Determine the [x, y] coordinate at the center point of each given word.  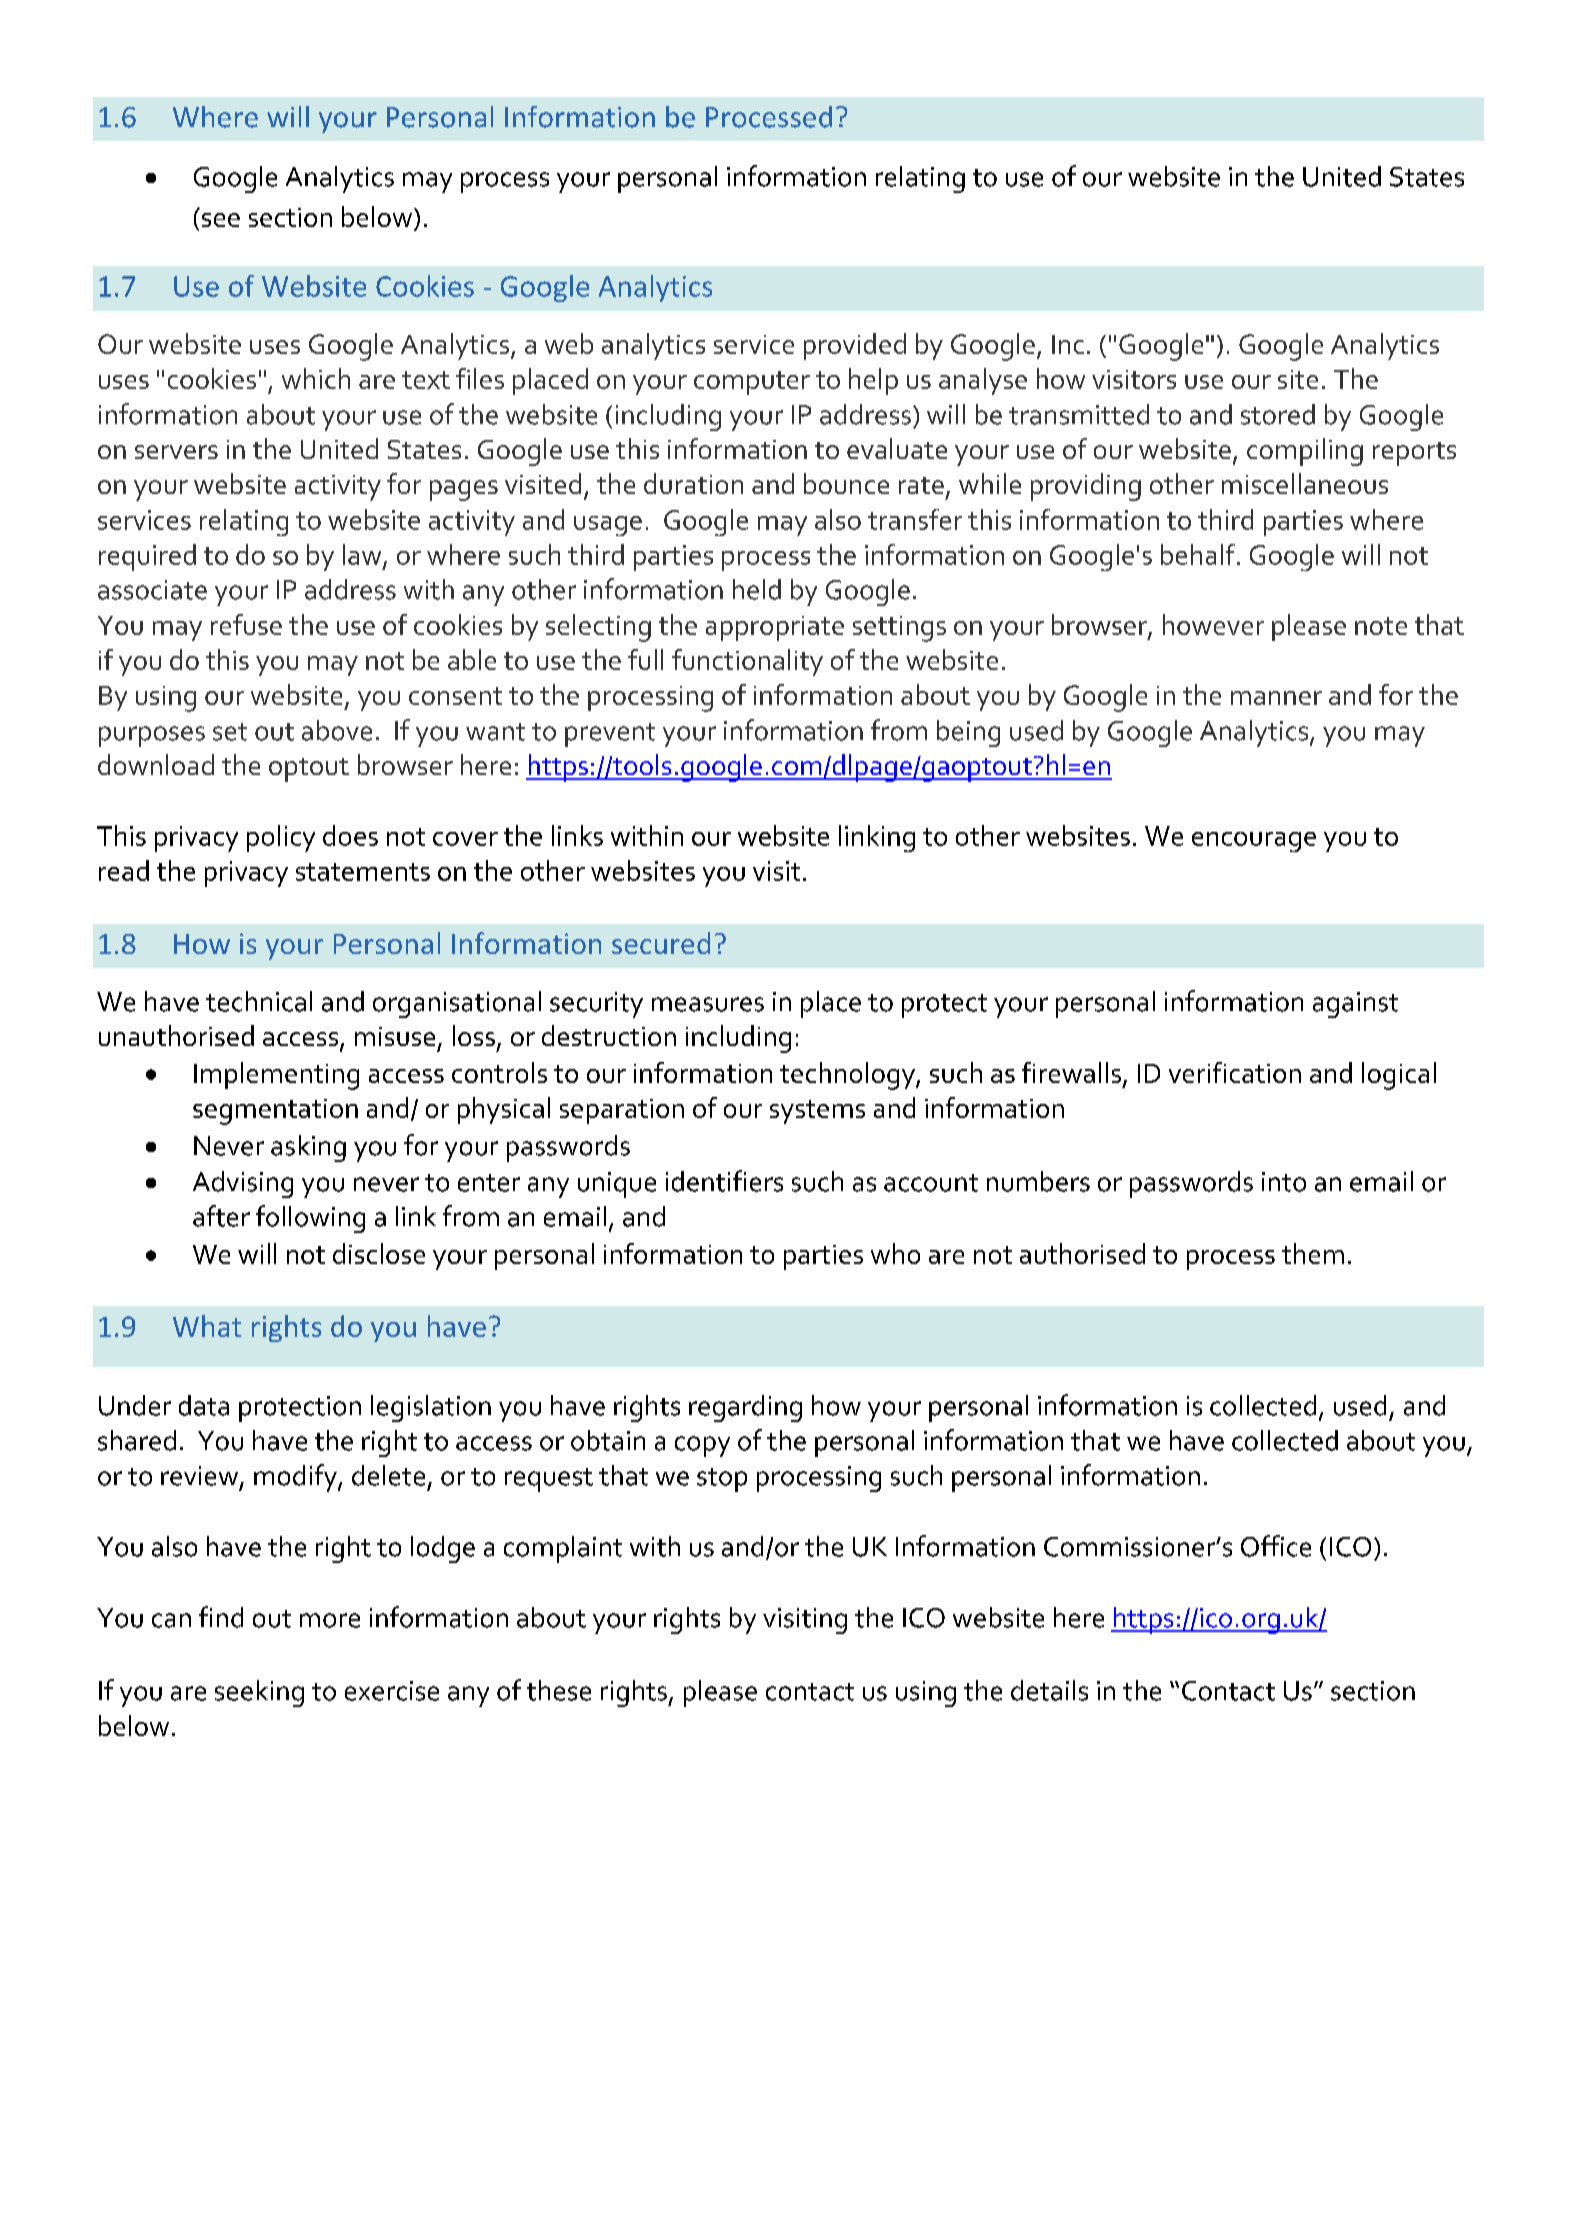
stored [1278, 414]
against [1355, 1005]
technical [259, 1001]
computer [752, 383]
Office [1276, 1546]
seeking [259, 1693]
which [316, 378]
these [559, 1690]
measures [708, 1004]
